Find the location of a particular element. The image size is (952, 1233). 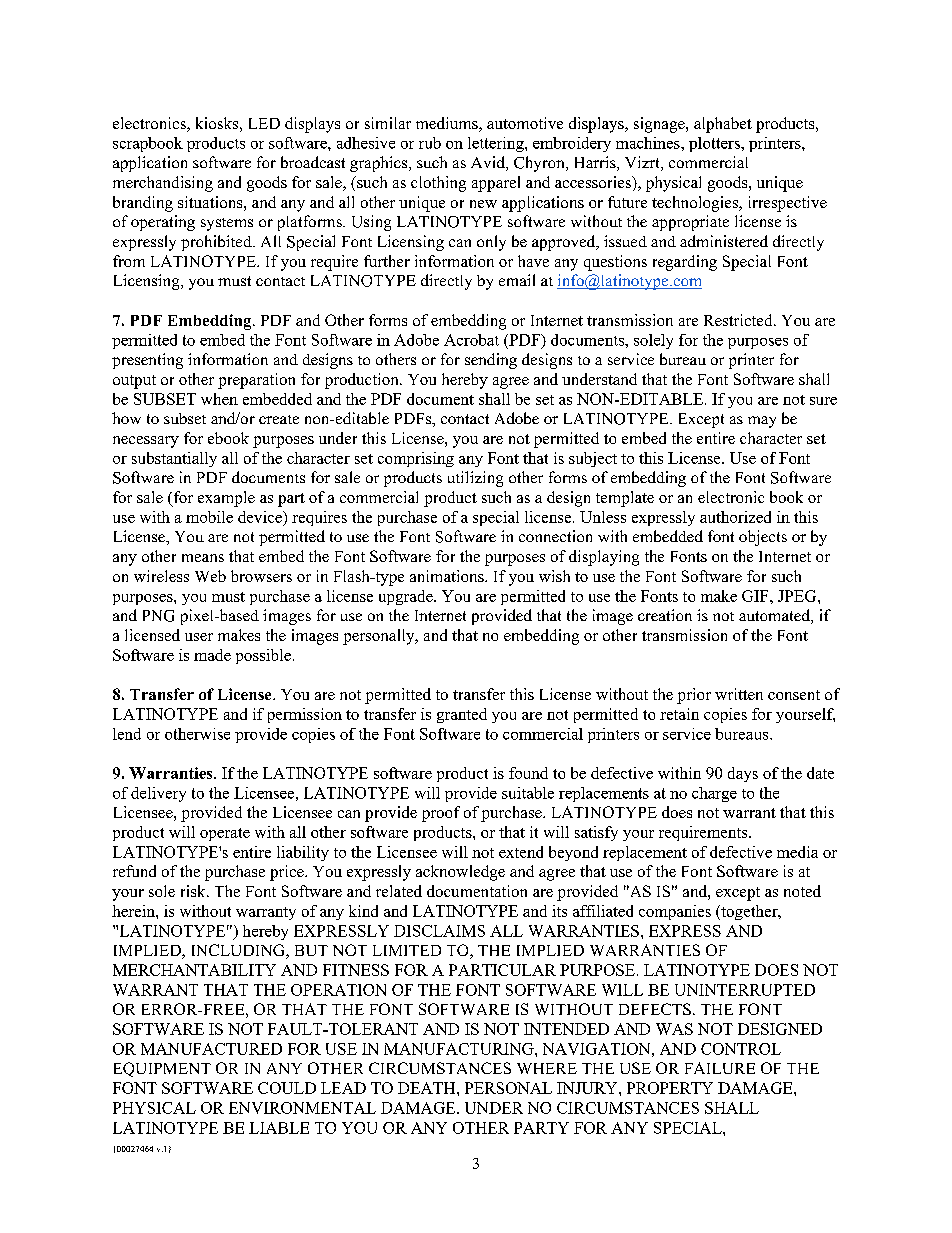

animations is located at coordinates (448, 576).
